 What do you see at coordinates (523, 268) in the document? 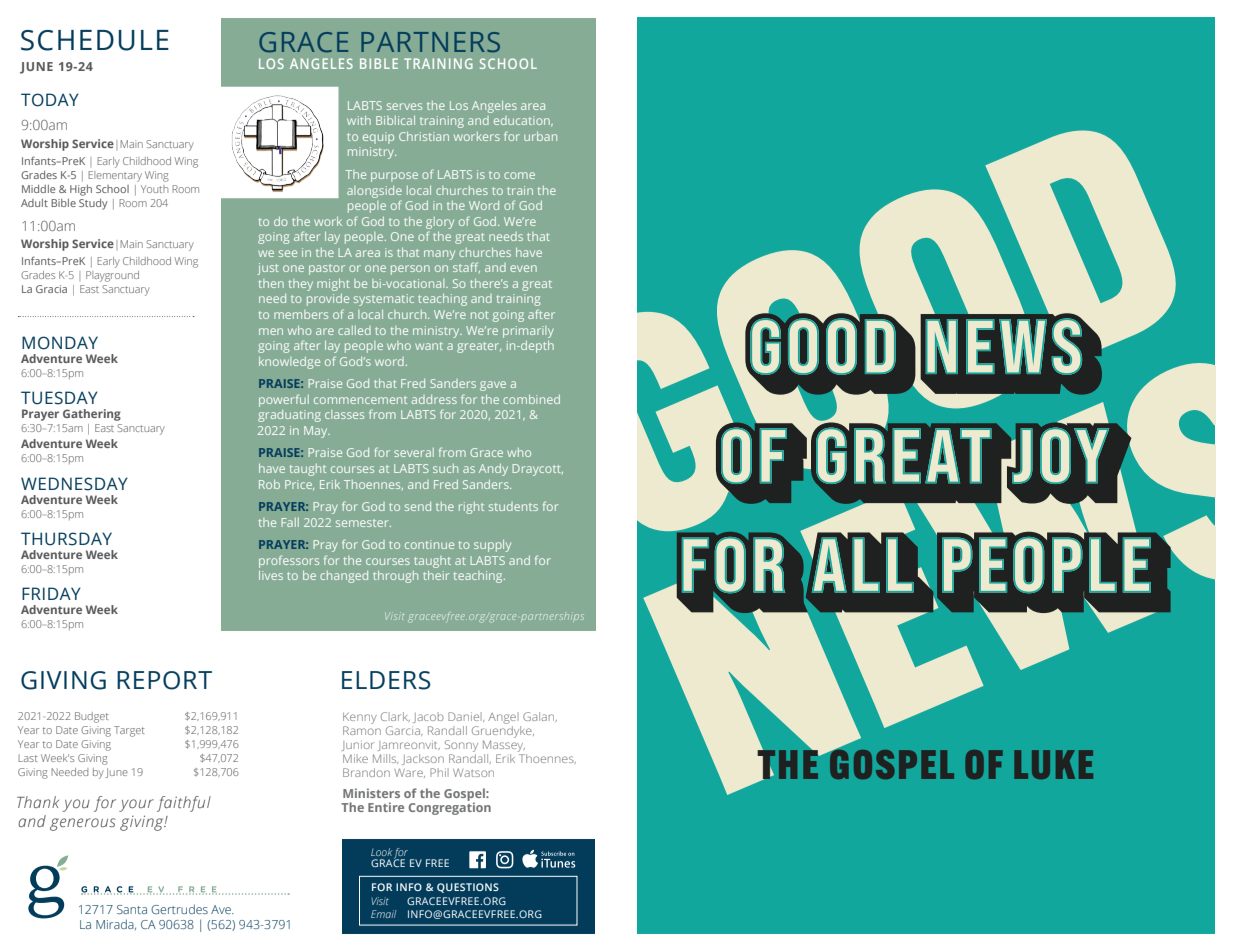
I see `even` at bounding box center [523, 268].
